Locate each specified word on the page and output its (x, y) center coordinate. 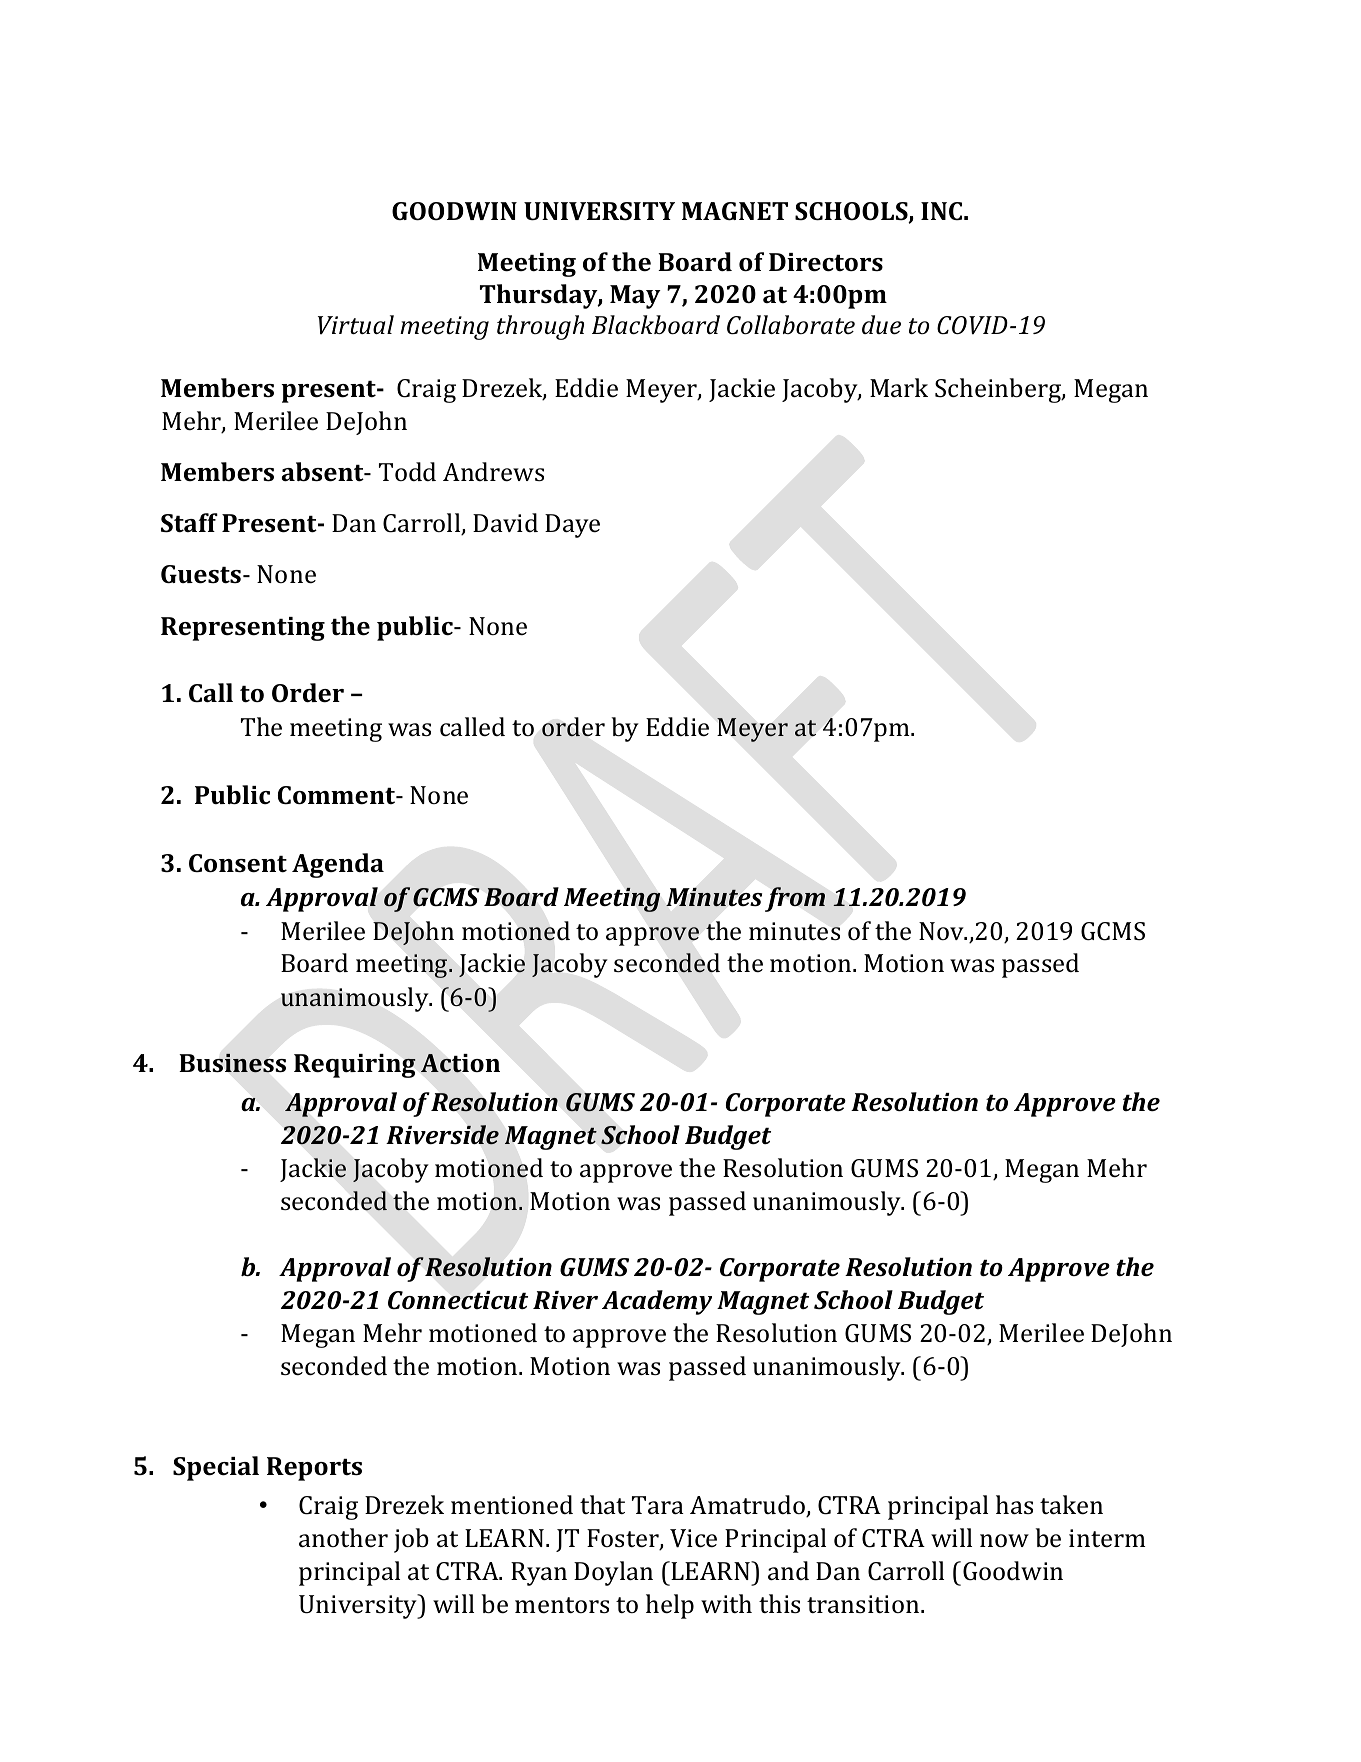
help (670, 1606)
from (795, 899)
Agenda (338, 865)
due (881, 325)
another (343, 1538)
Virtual (356, 325)
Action (460, 1063)
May (635, 297)
